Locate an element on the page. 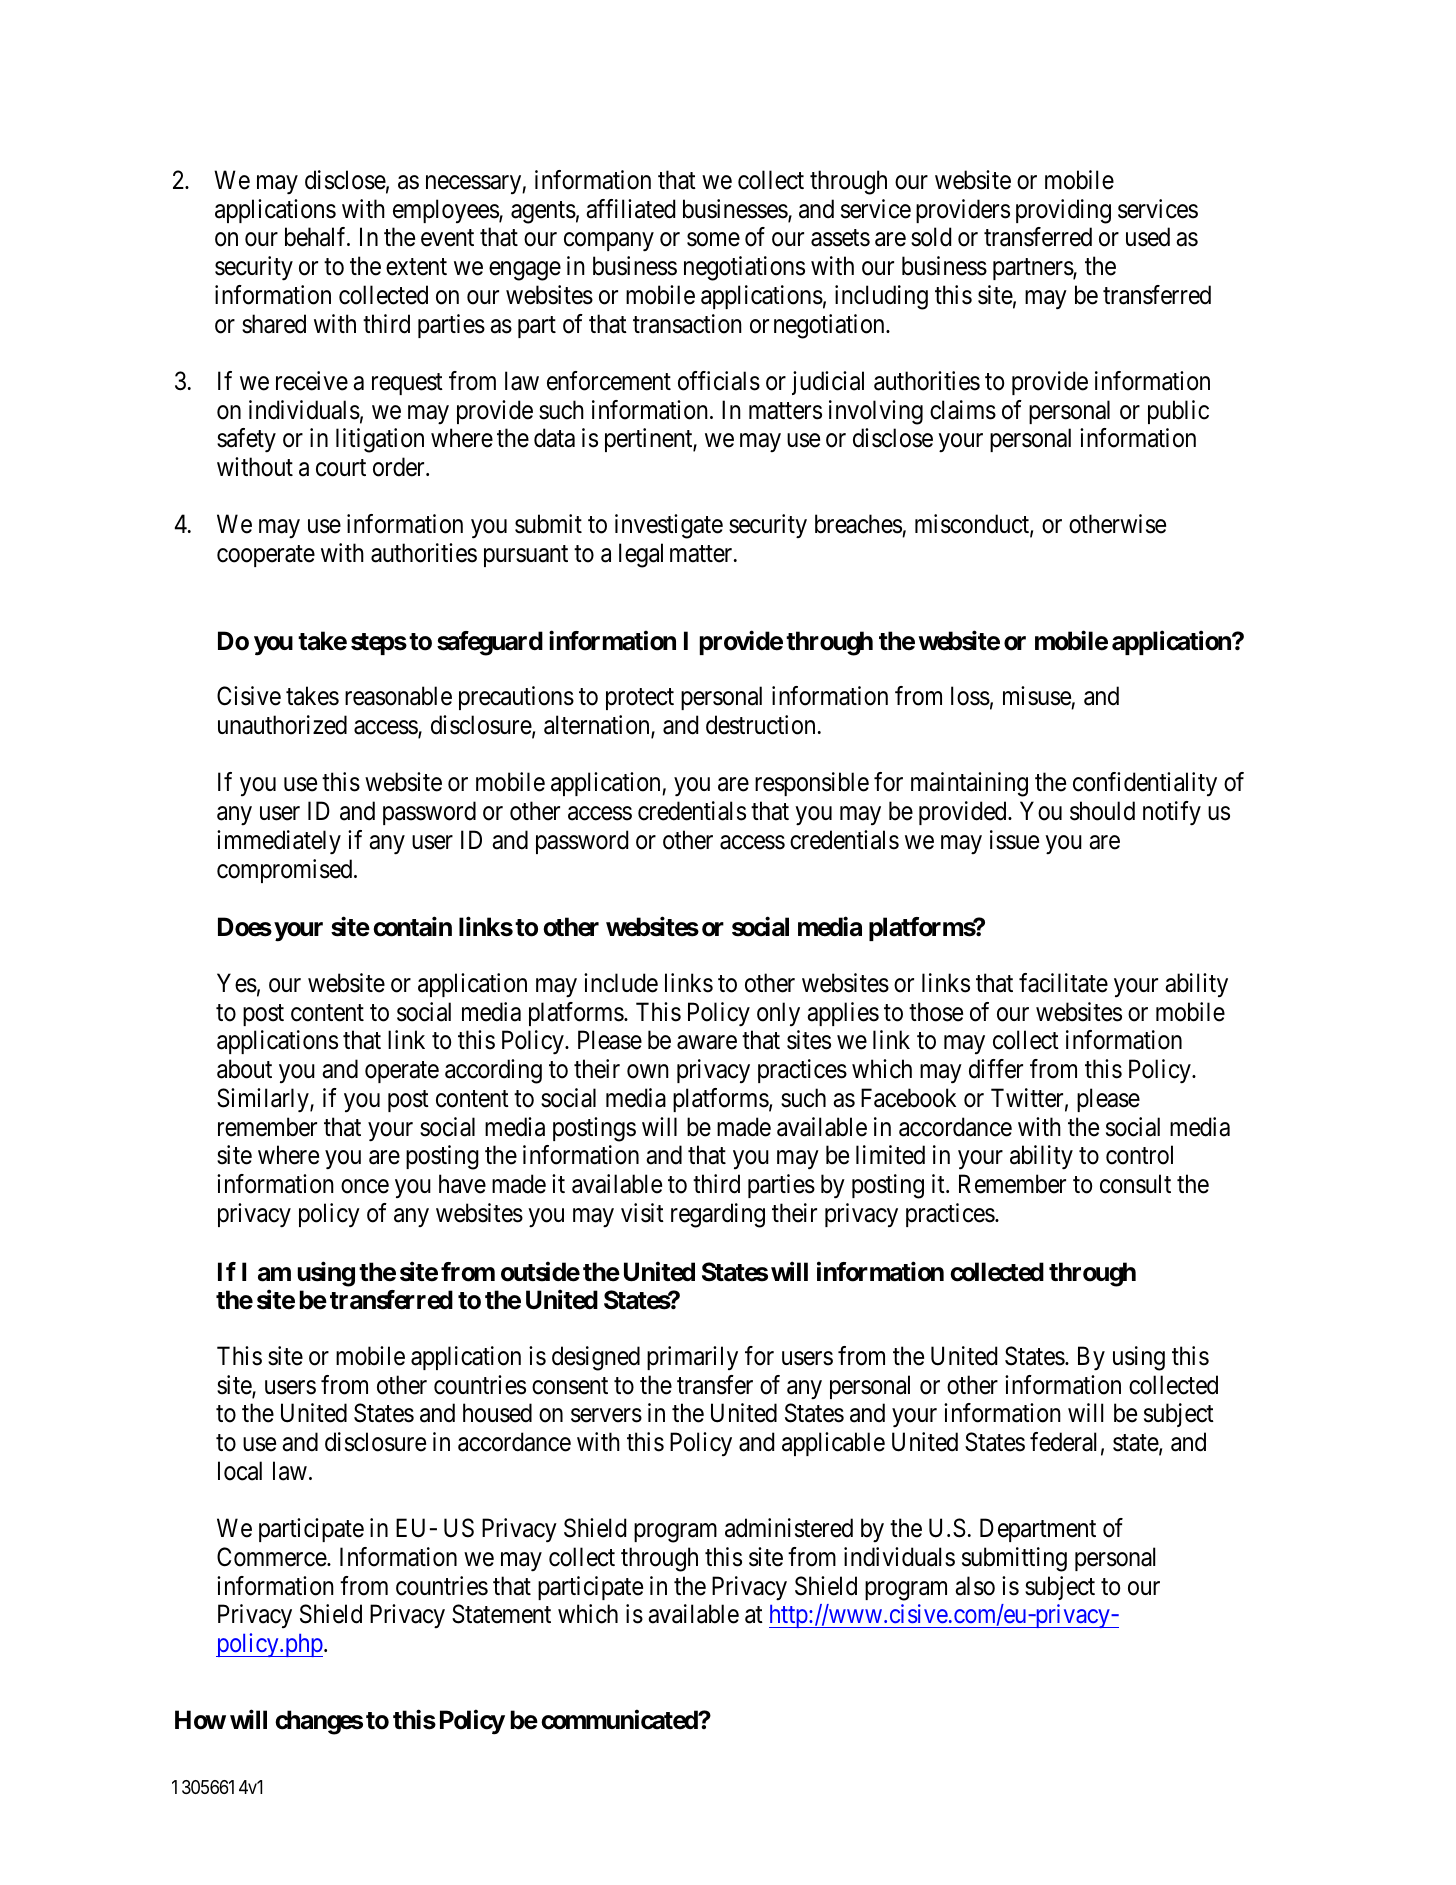 The width and height of the document is (1456, 1885). some is located at coordinates (713, 240).
